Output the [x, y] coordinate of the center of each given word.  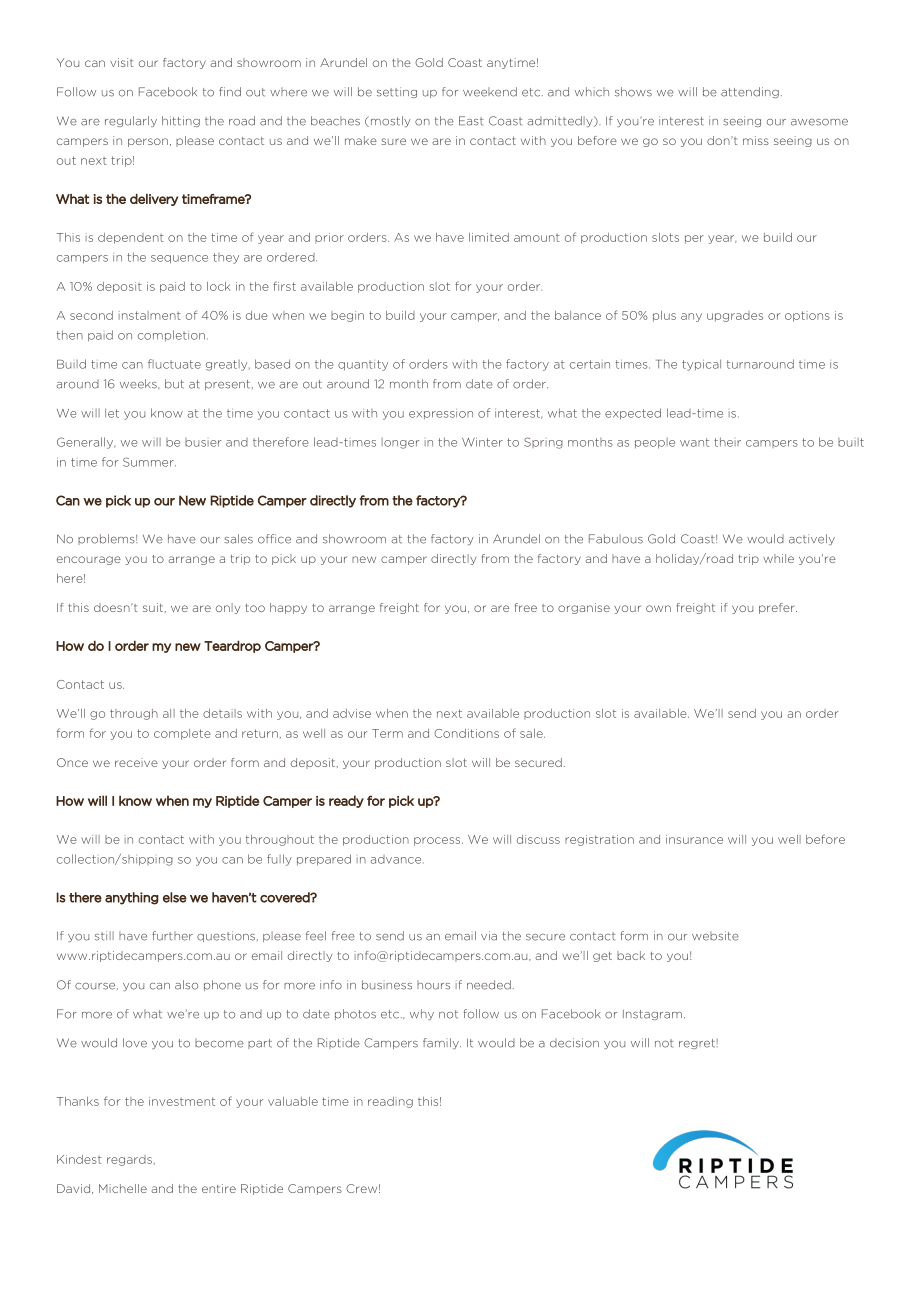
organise [584, 608]
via [489, 936]
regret [698, 1044]
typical [701, 365]
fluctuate [174, 364]
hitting [181, 121]
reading [390, 1102]
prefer [778, 608]
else [175, 897]
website [715, 936]
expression [441, 414]
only [228, 608]
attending [750, 92]
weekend [490, 92]
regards [129, 1160]
